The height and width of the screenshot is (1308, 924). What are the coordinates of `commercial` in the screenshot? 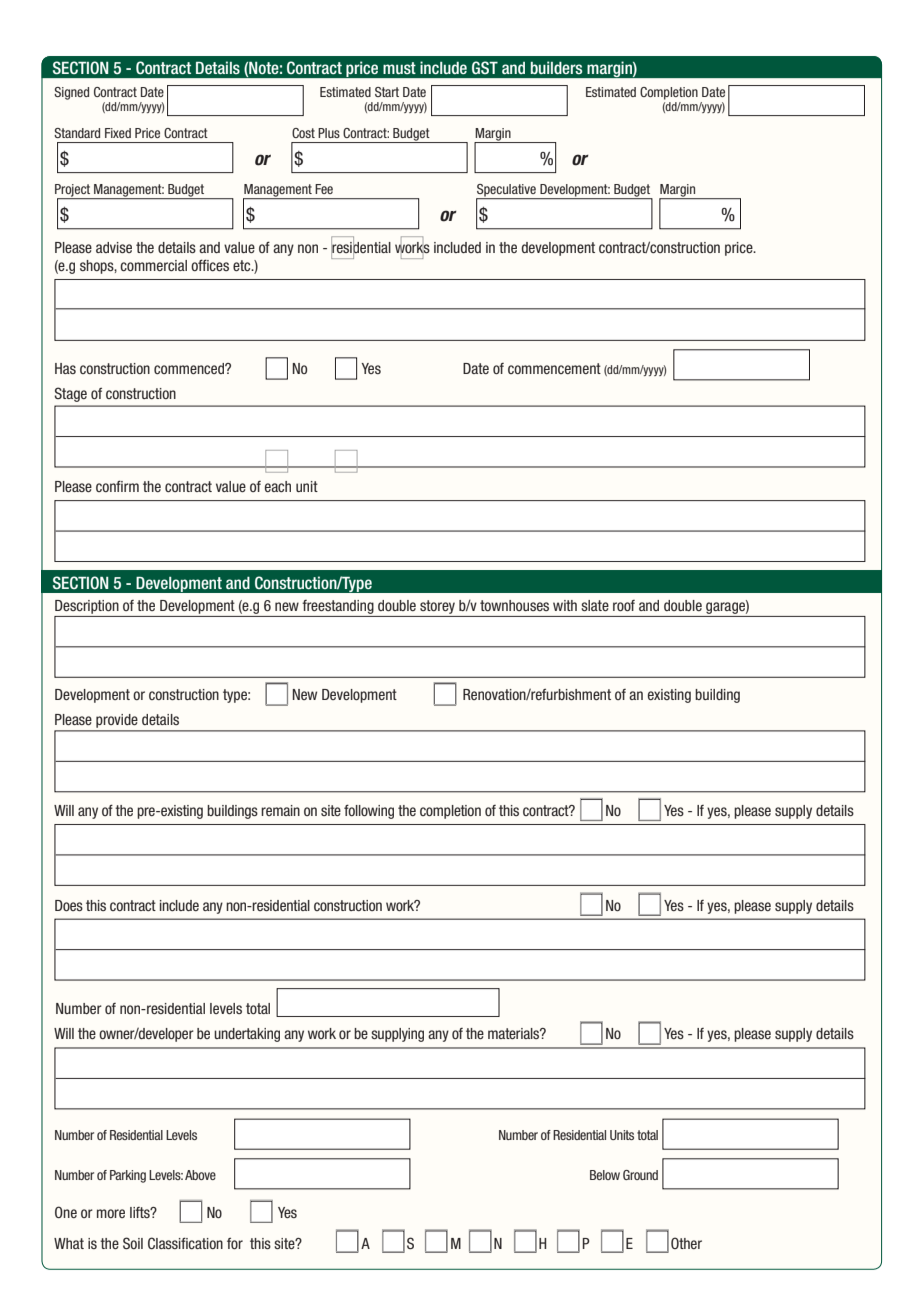 It's located at (153, 265).
